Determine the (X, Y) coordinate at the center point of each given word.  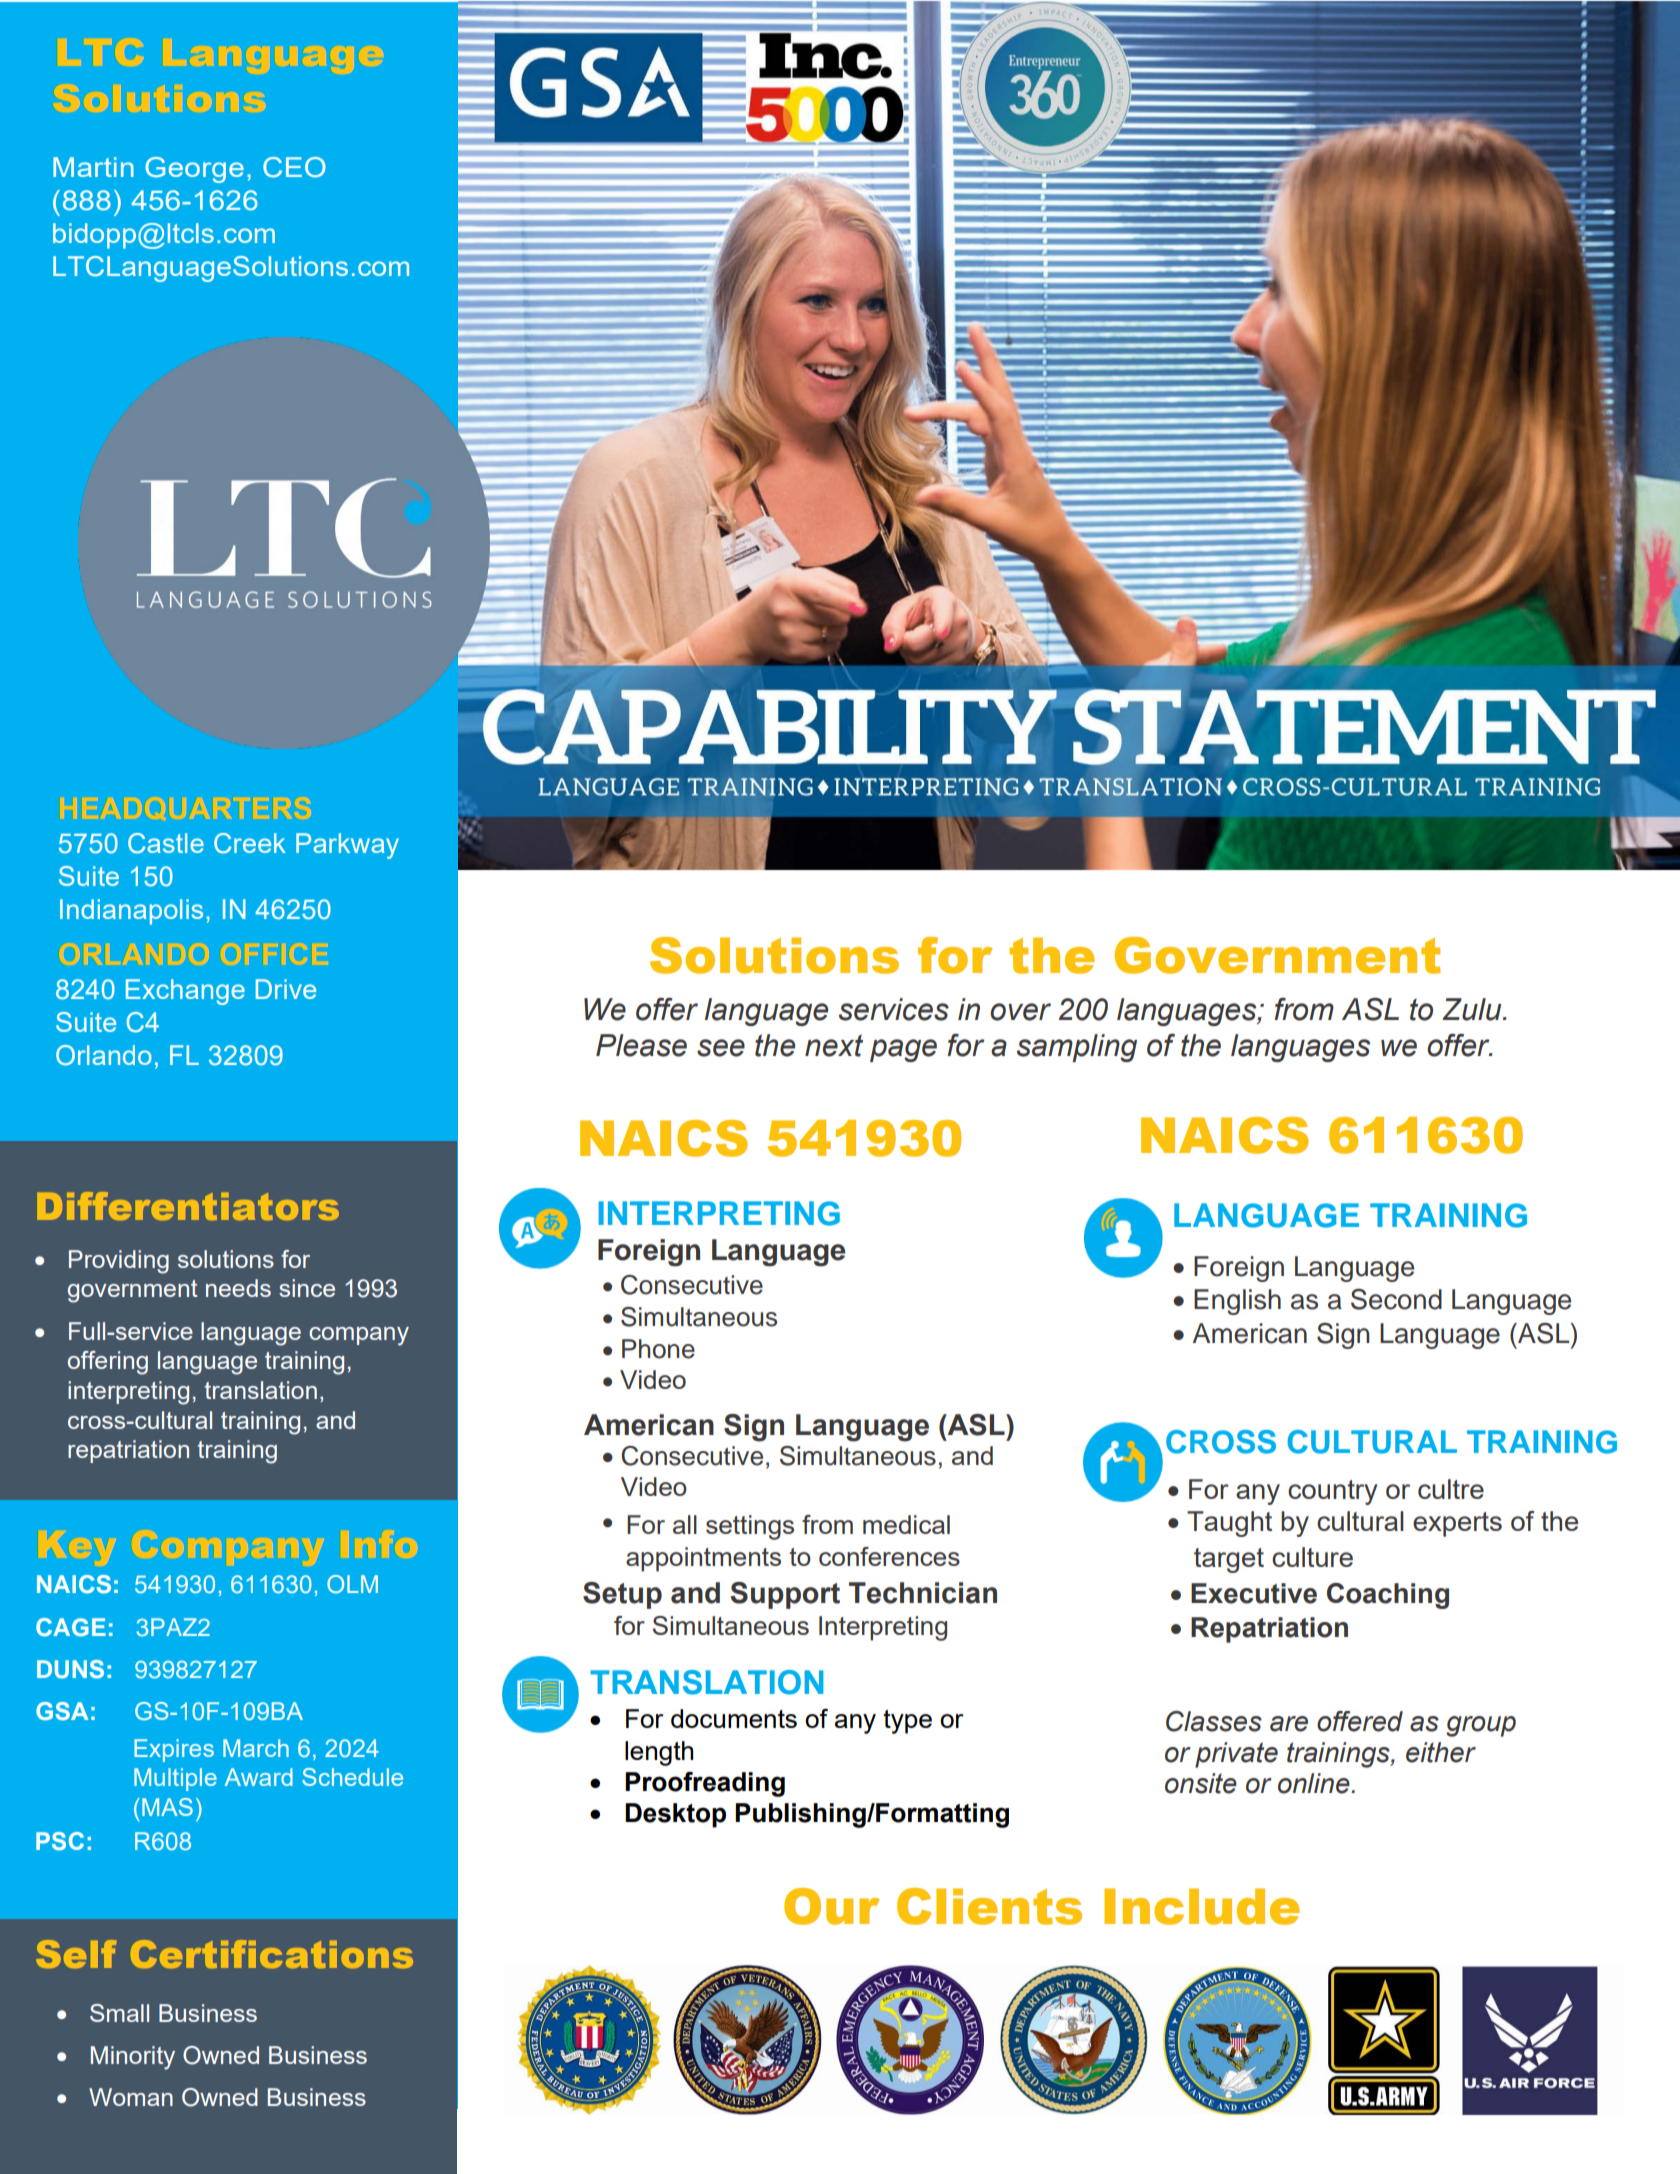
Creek (250, 843)
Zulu (1473, 1009)
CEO (294, 167)
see (721, 1048)
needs (238, 1288)
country (1333, 1492)
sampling (1077, 1048)
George (194, 170)
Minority (133, 2058)
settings (750, 1527)
